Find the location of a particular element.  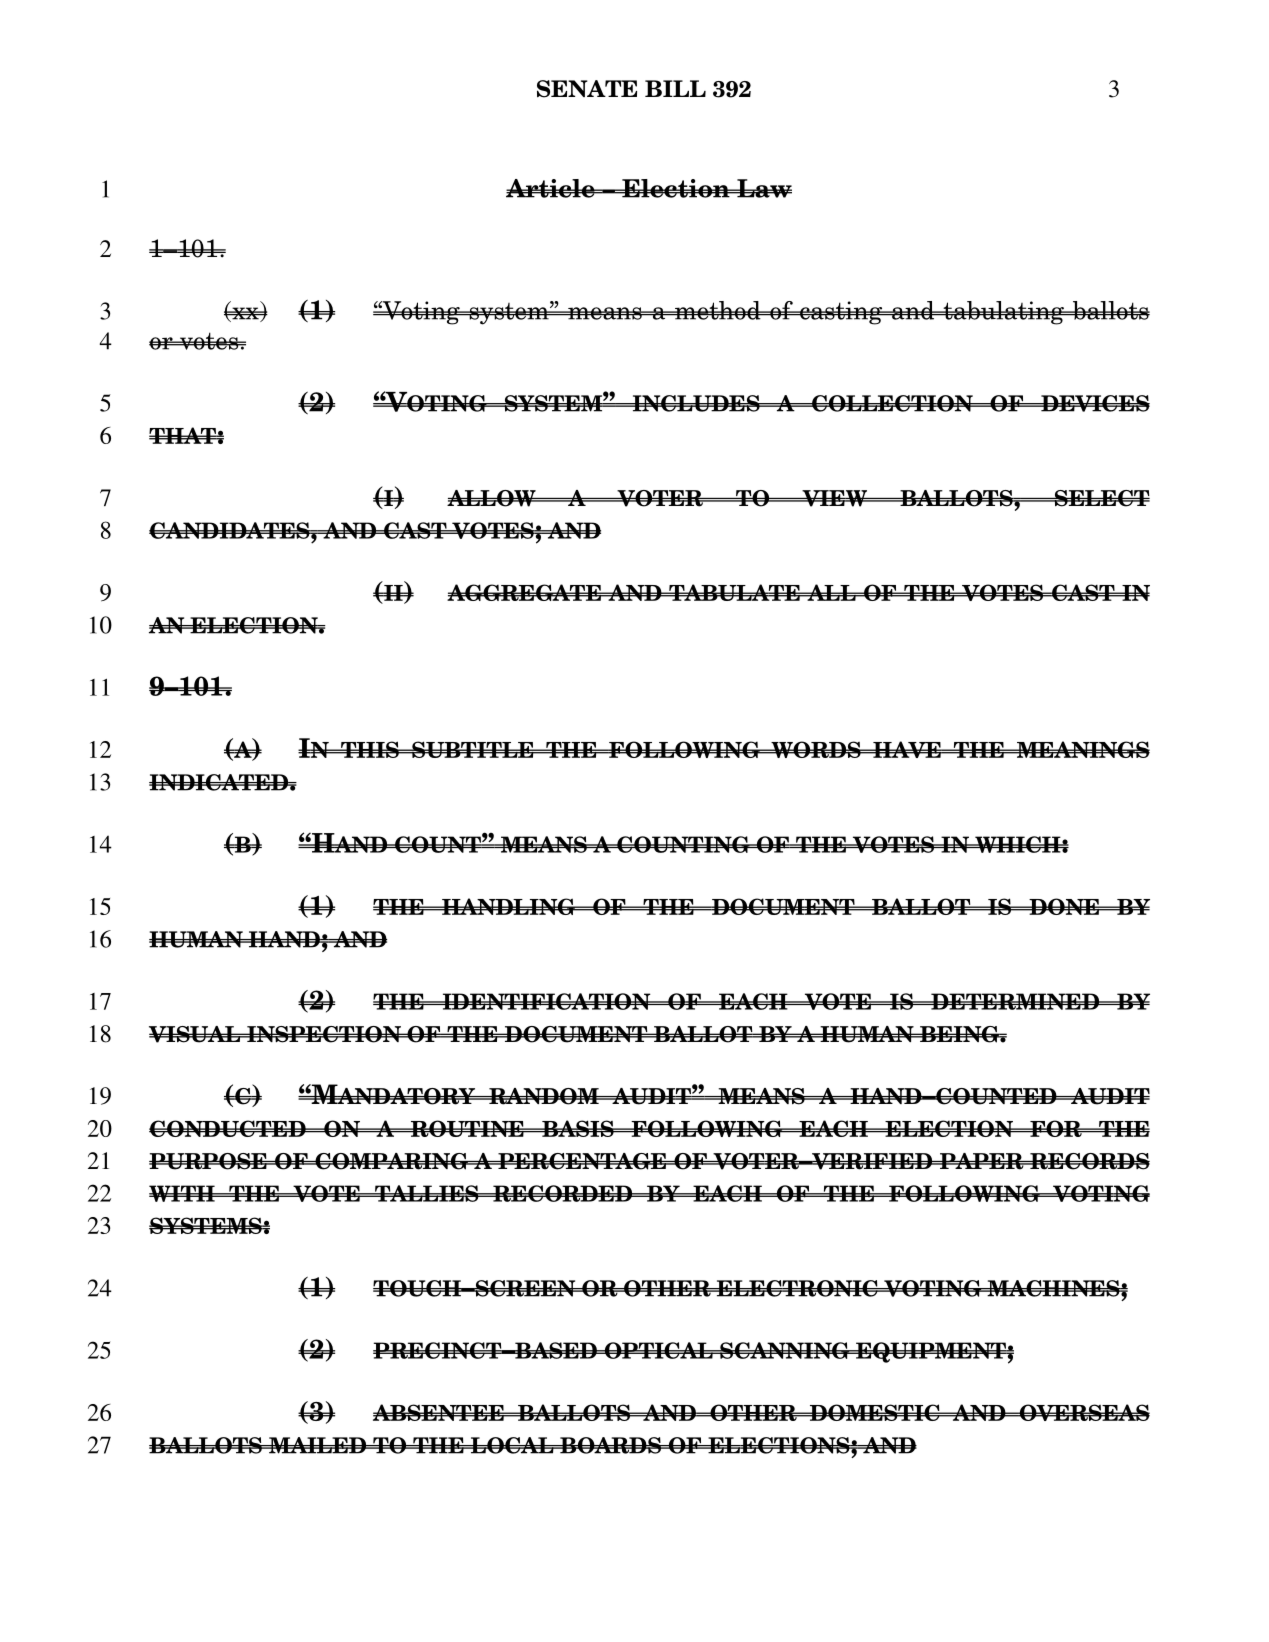

PERCENTAGE is located at coordinates (582, 1161).
